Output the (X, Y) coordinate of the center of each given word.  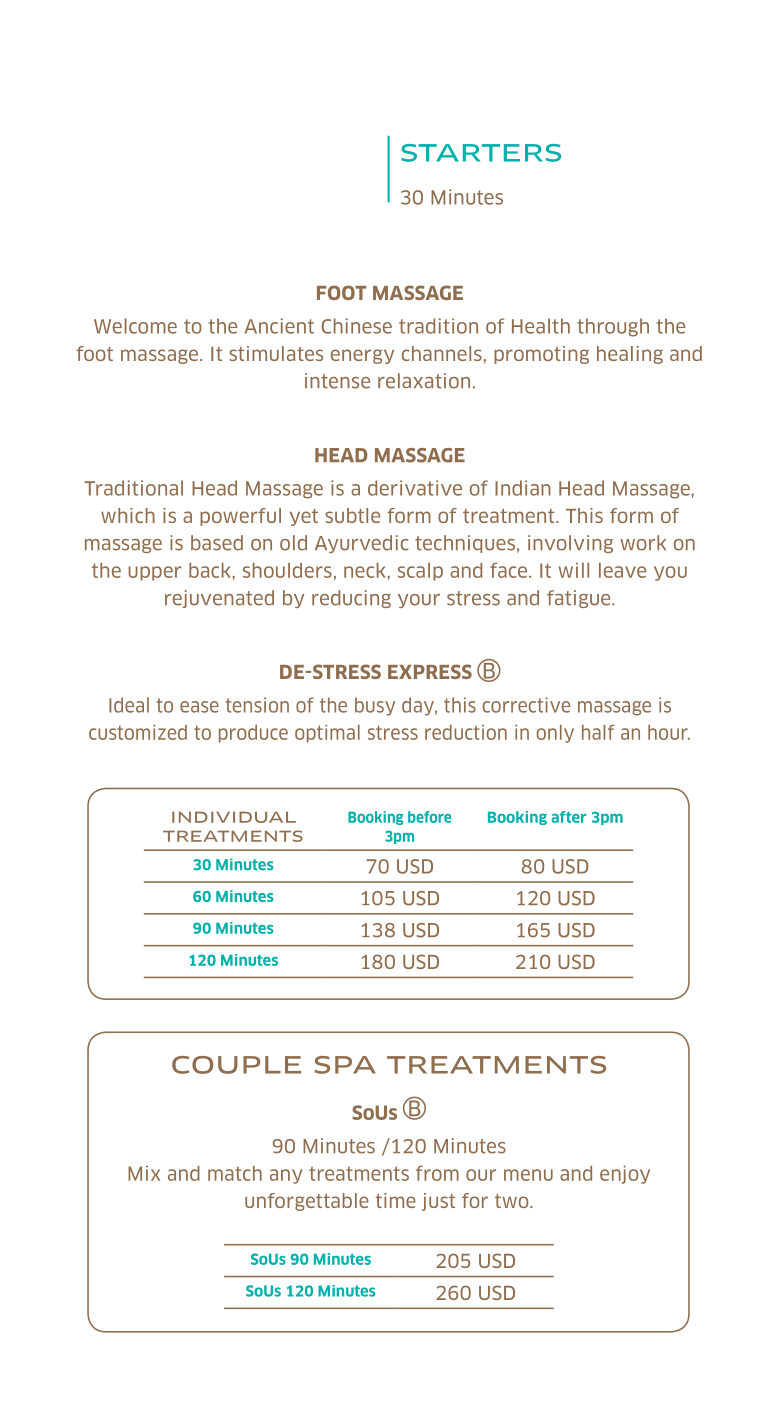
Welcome (135, 326)
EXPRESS (430, 671)
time (395, 1200)
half (598, 732)
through (613, 327)
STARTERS (481, 153)
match (235, 1173)
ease (199, 707)
